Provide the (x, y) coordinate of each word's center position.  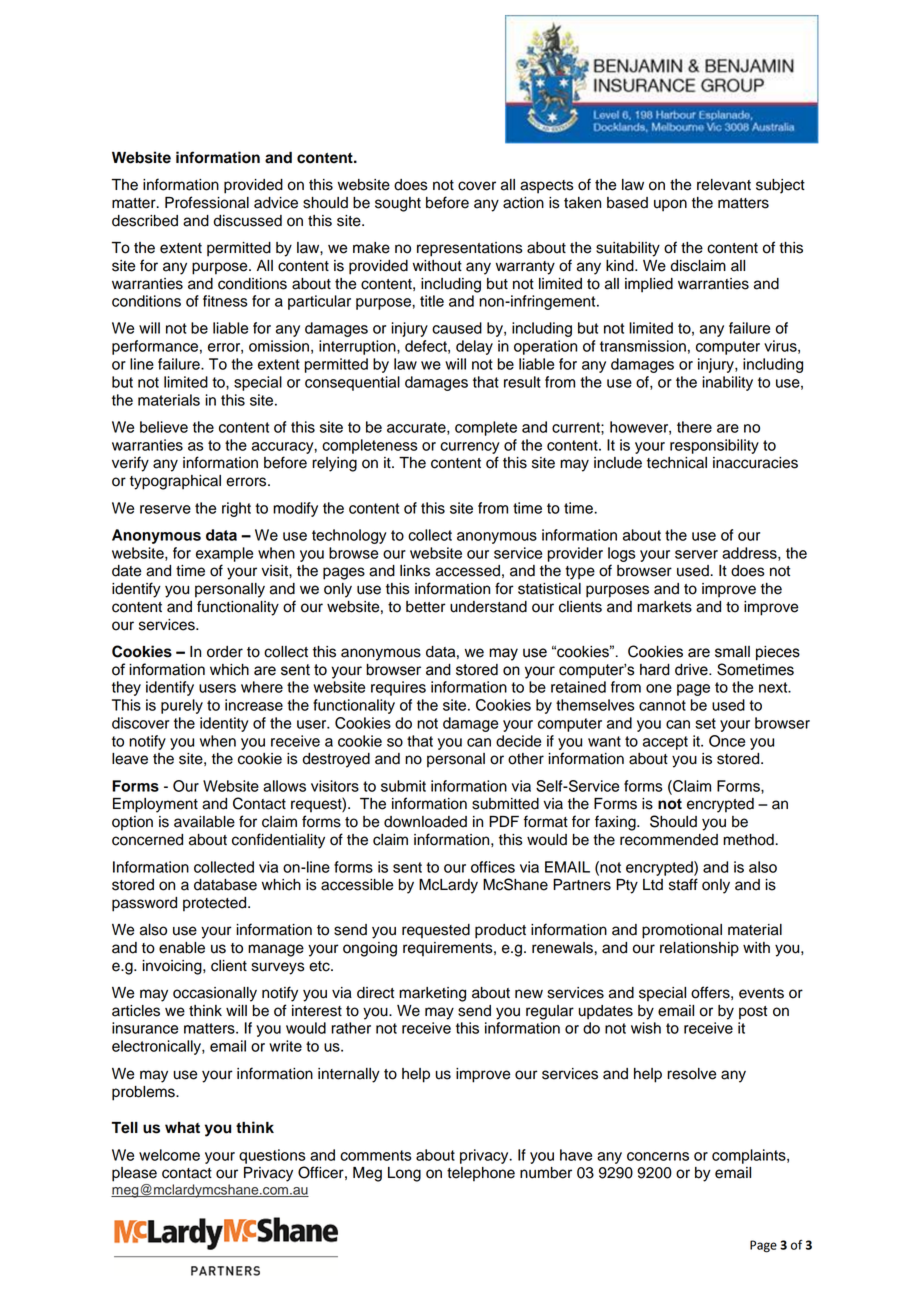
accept (665, 743)
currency (470, 448)
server (696, 554)
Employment (155, 805)
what (182, 1128)
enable (182, 948)
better (426, 607)
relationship (699, 949)
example (224, 554)
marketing (432, 994)
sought (398, 204)
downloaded (425, 822)
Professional (207, 202)
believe (164, 427)
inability (727, 383)
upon (670, 205)
